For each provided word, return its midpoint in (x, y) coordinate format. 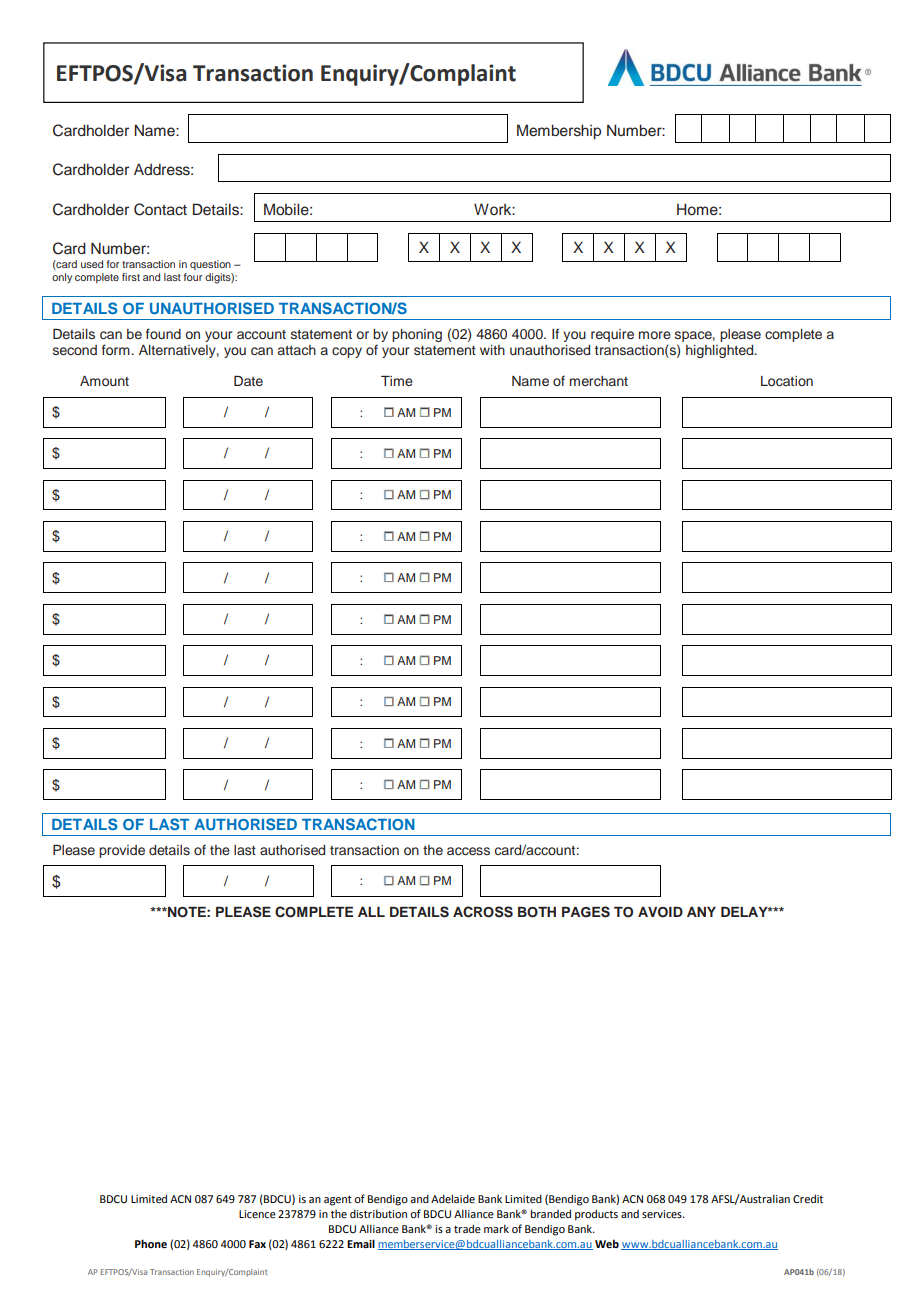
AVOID (660, 912)
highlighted (721, 351)
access (468, 851)
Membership (559, 132)
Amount (104, 381)
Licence (257, 1214)
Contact (160, 209)
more (655, 335)
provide (122, 851)
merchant (599, 381)
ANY (701, 912)
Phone (151, 1243)
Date (248, 381)
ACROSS (483, 912)
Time (397, 381)
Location (787, 381)
